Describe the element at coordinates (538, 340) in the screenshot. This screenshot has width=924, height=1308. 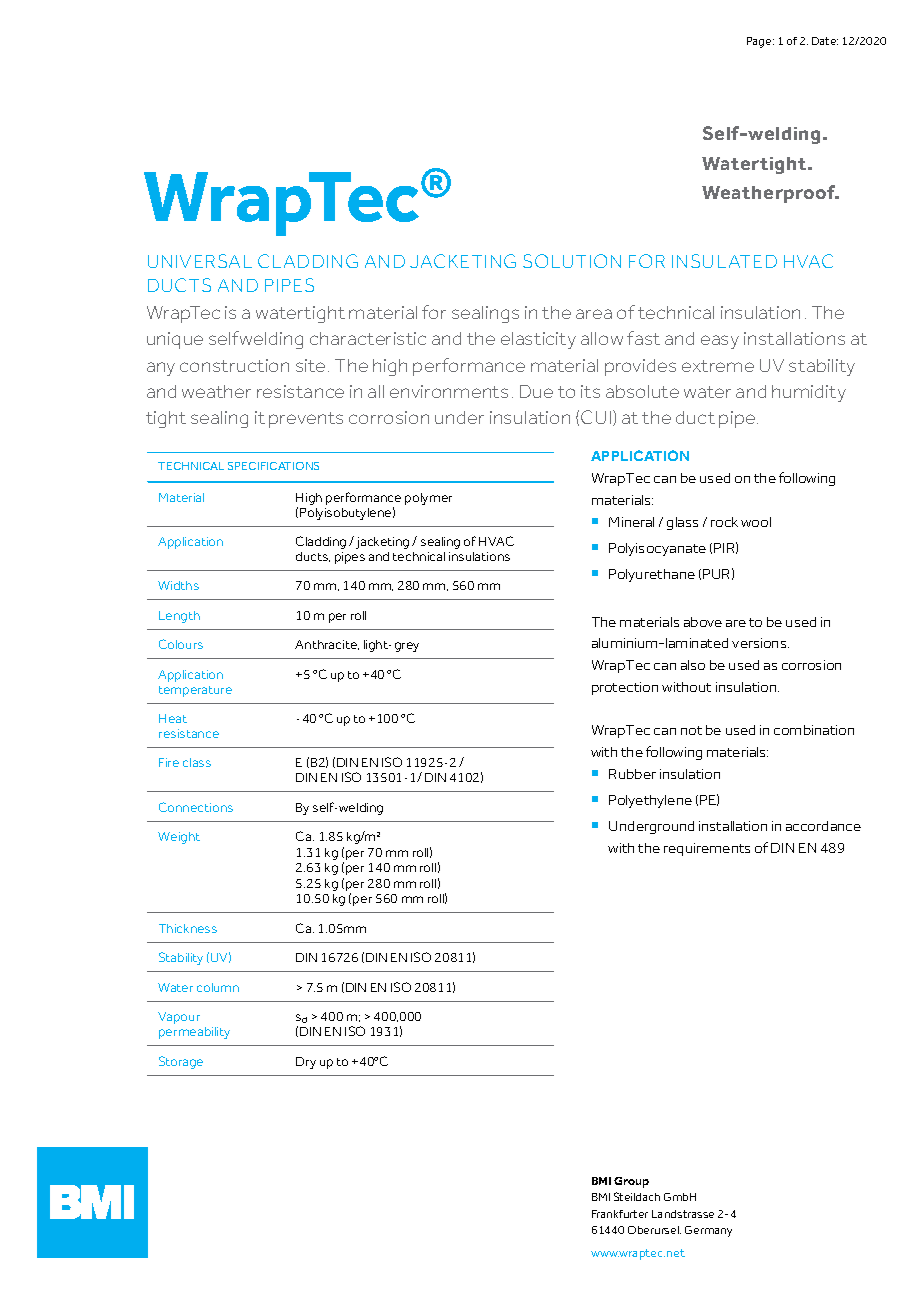
I see `elasticity` at that location.
